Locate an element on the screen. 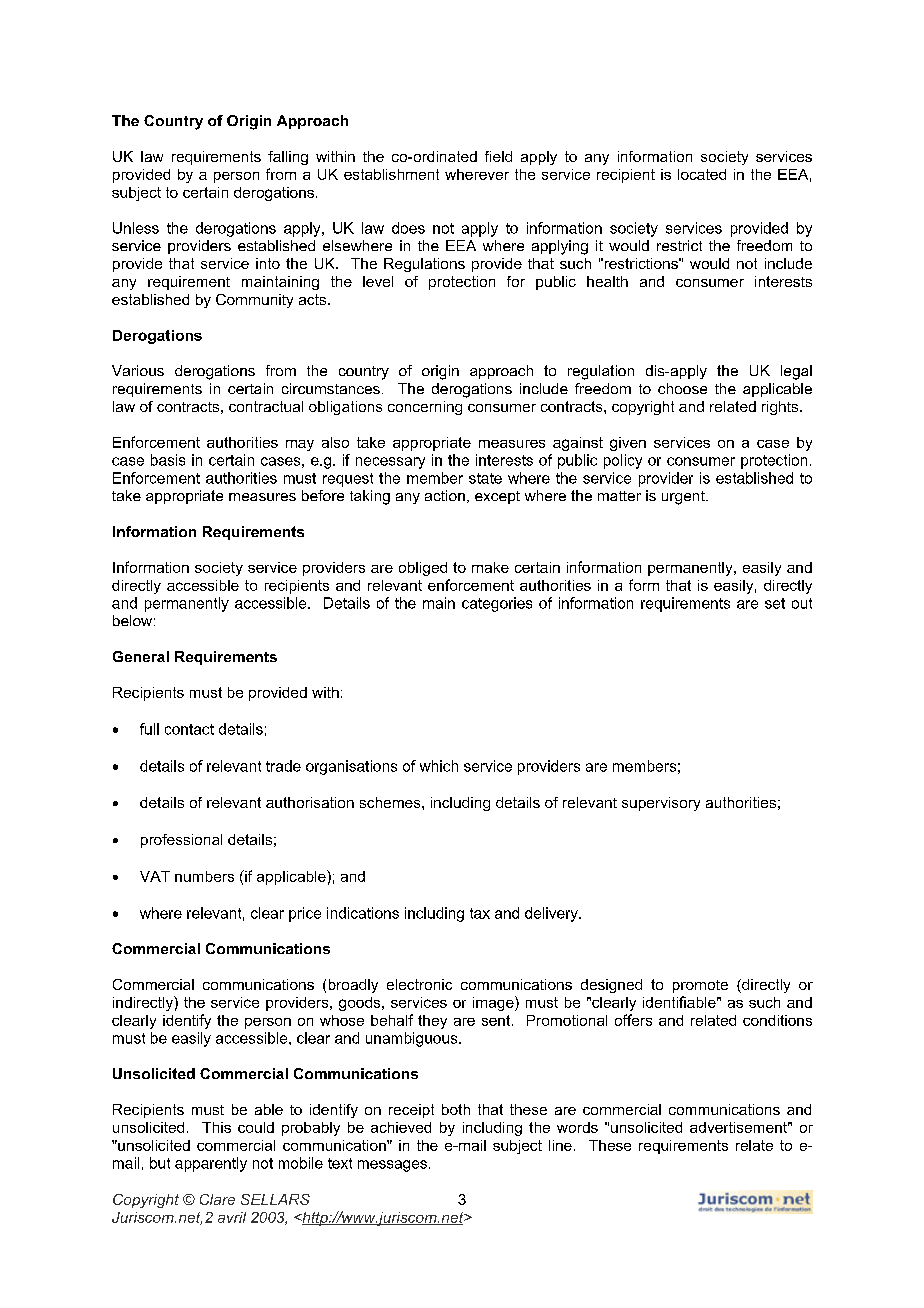 This screenshot has width=924, height=1308. advertisement is located at coordinates (740, 1127).
